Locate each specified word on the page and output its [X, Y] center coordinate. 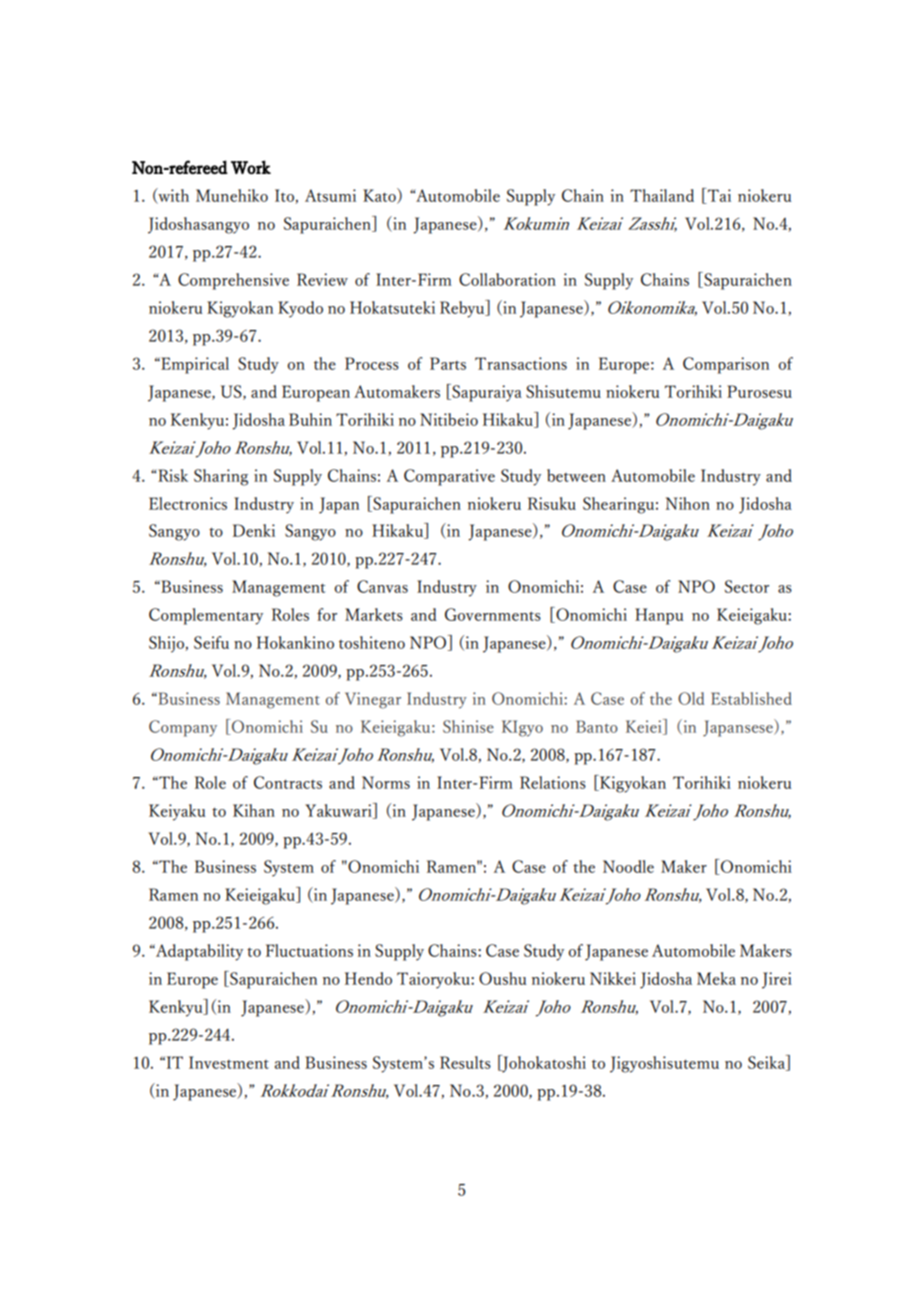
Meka [716, 978]
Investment [229, 1062]
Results [465, 1062]
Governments [493, 614]
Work [251, 167]
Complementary [206, 616]
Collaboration [507, 279]
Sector [747, 586]
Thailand [662, 195]
